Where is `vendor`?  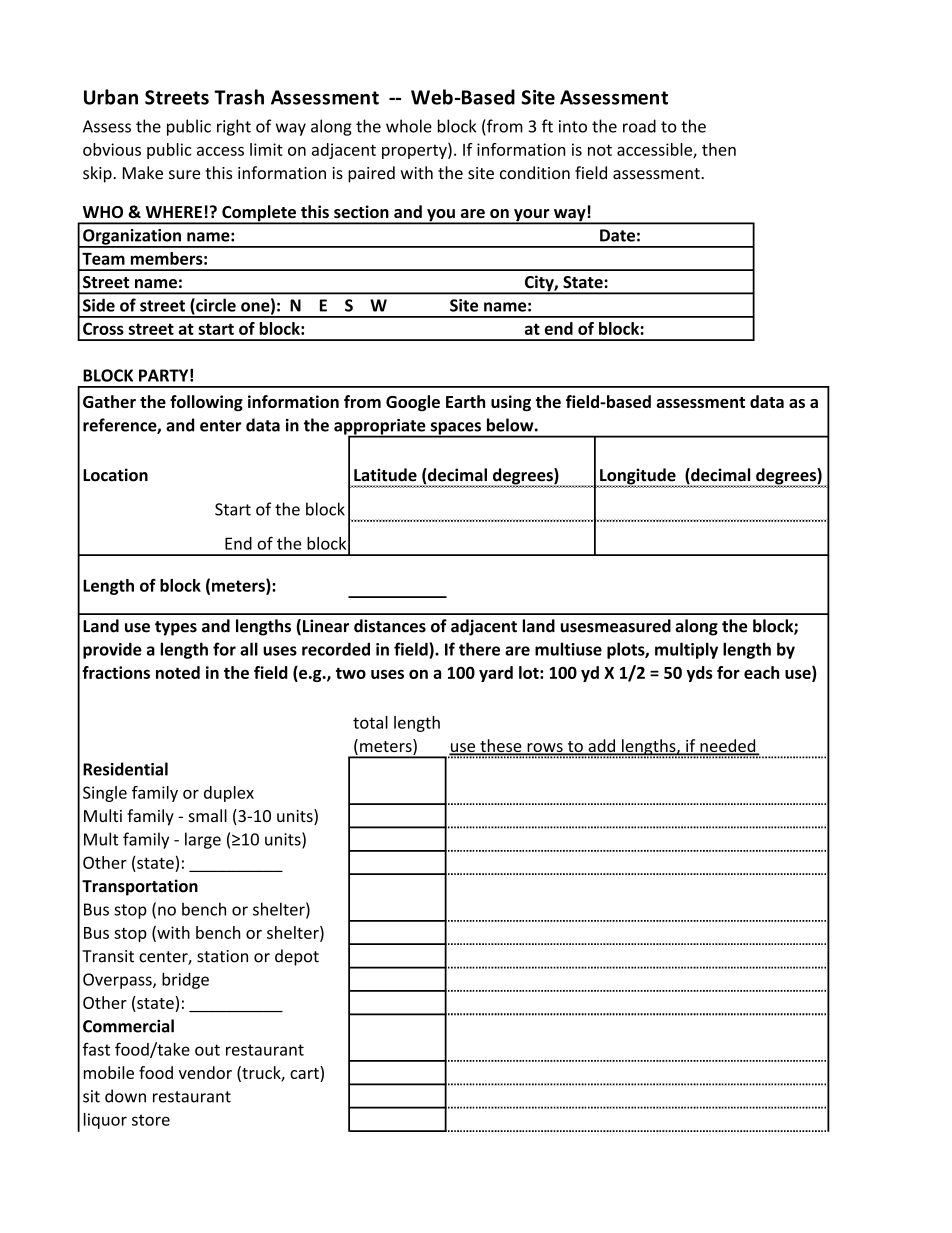
vendor is located at coordinates (205, 1072).
